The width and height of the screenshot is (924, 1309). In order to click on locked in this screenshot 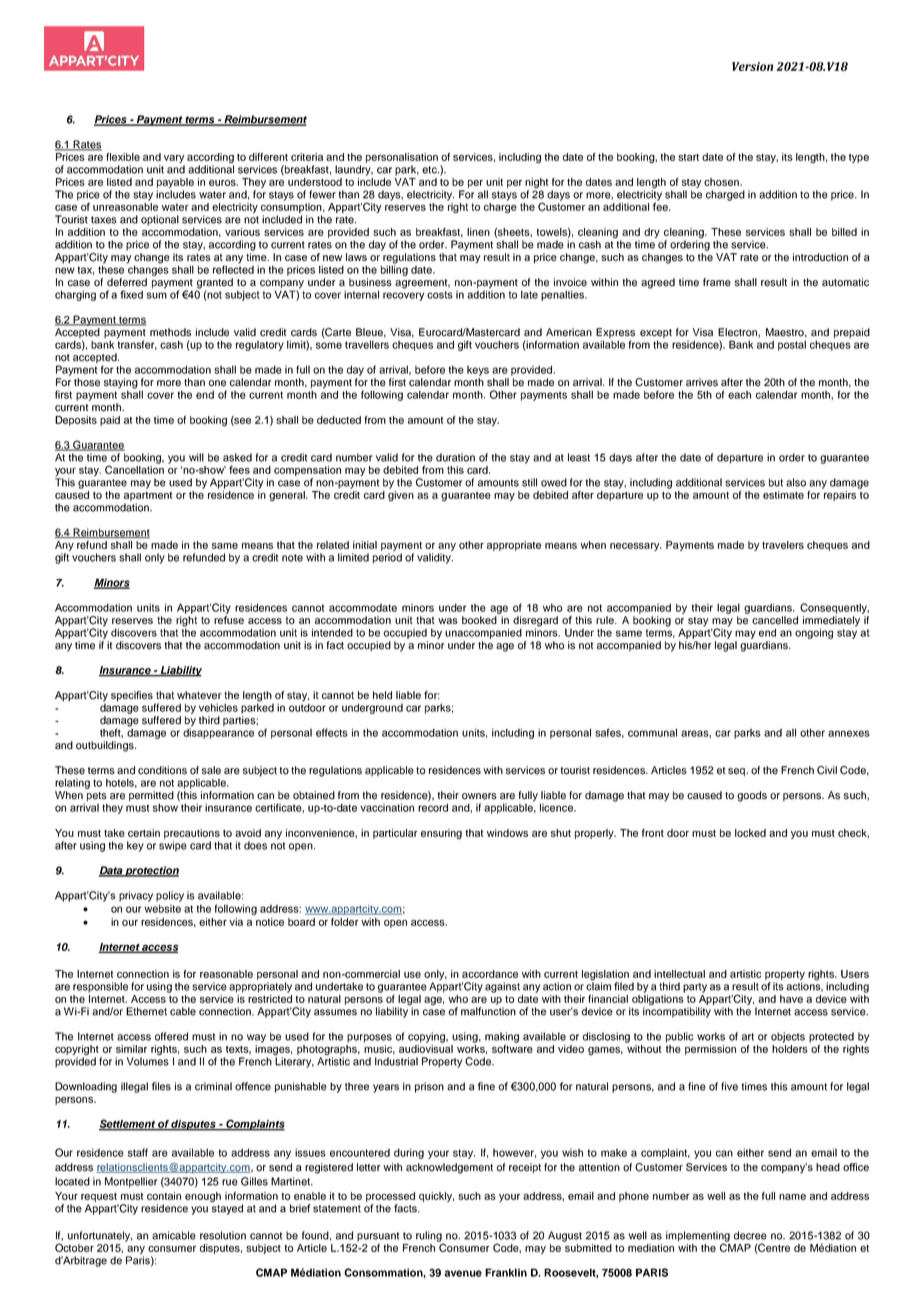, I will do `click(750, 833)`.
